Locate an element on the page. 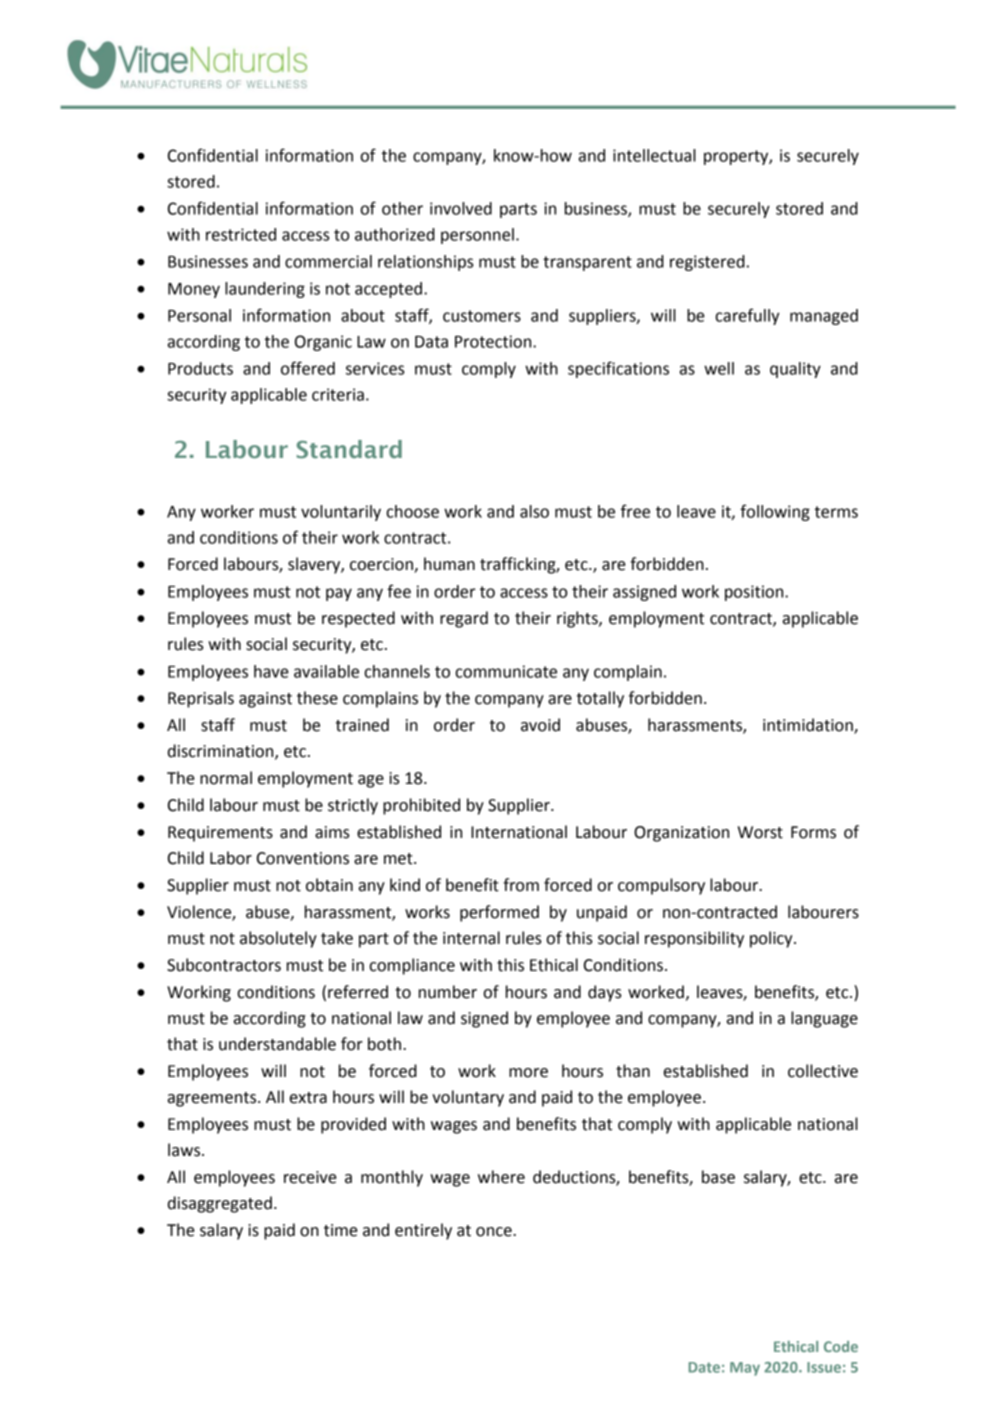 The width and height of the document is (1002, 1417). also is located at coordinates (534, 511).
